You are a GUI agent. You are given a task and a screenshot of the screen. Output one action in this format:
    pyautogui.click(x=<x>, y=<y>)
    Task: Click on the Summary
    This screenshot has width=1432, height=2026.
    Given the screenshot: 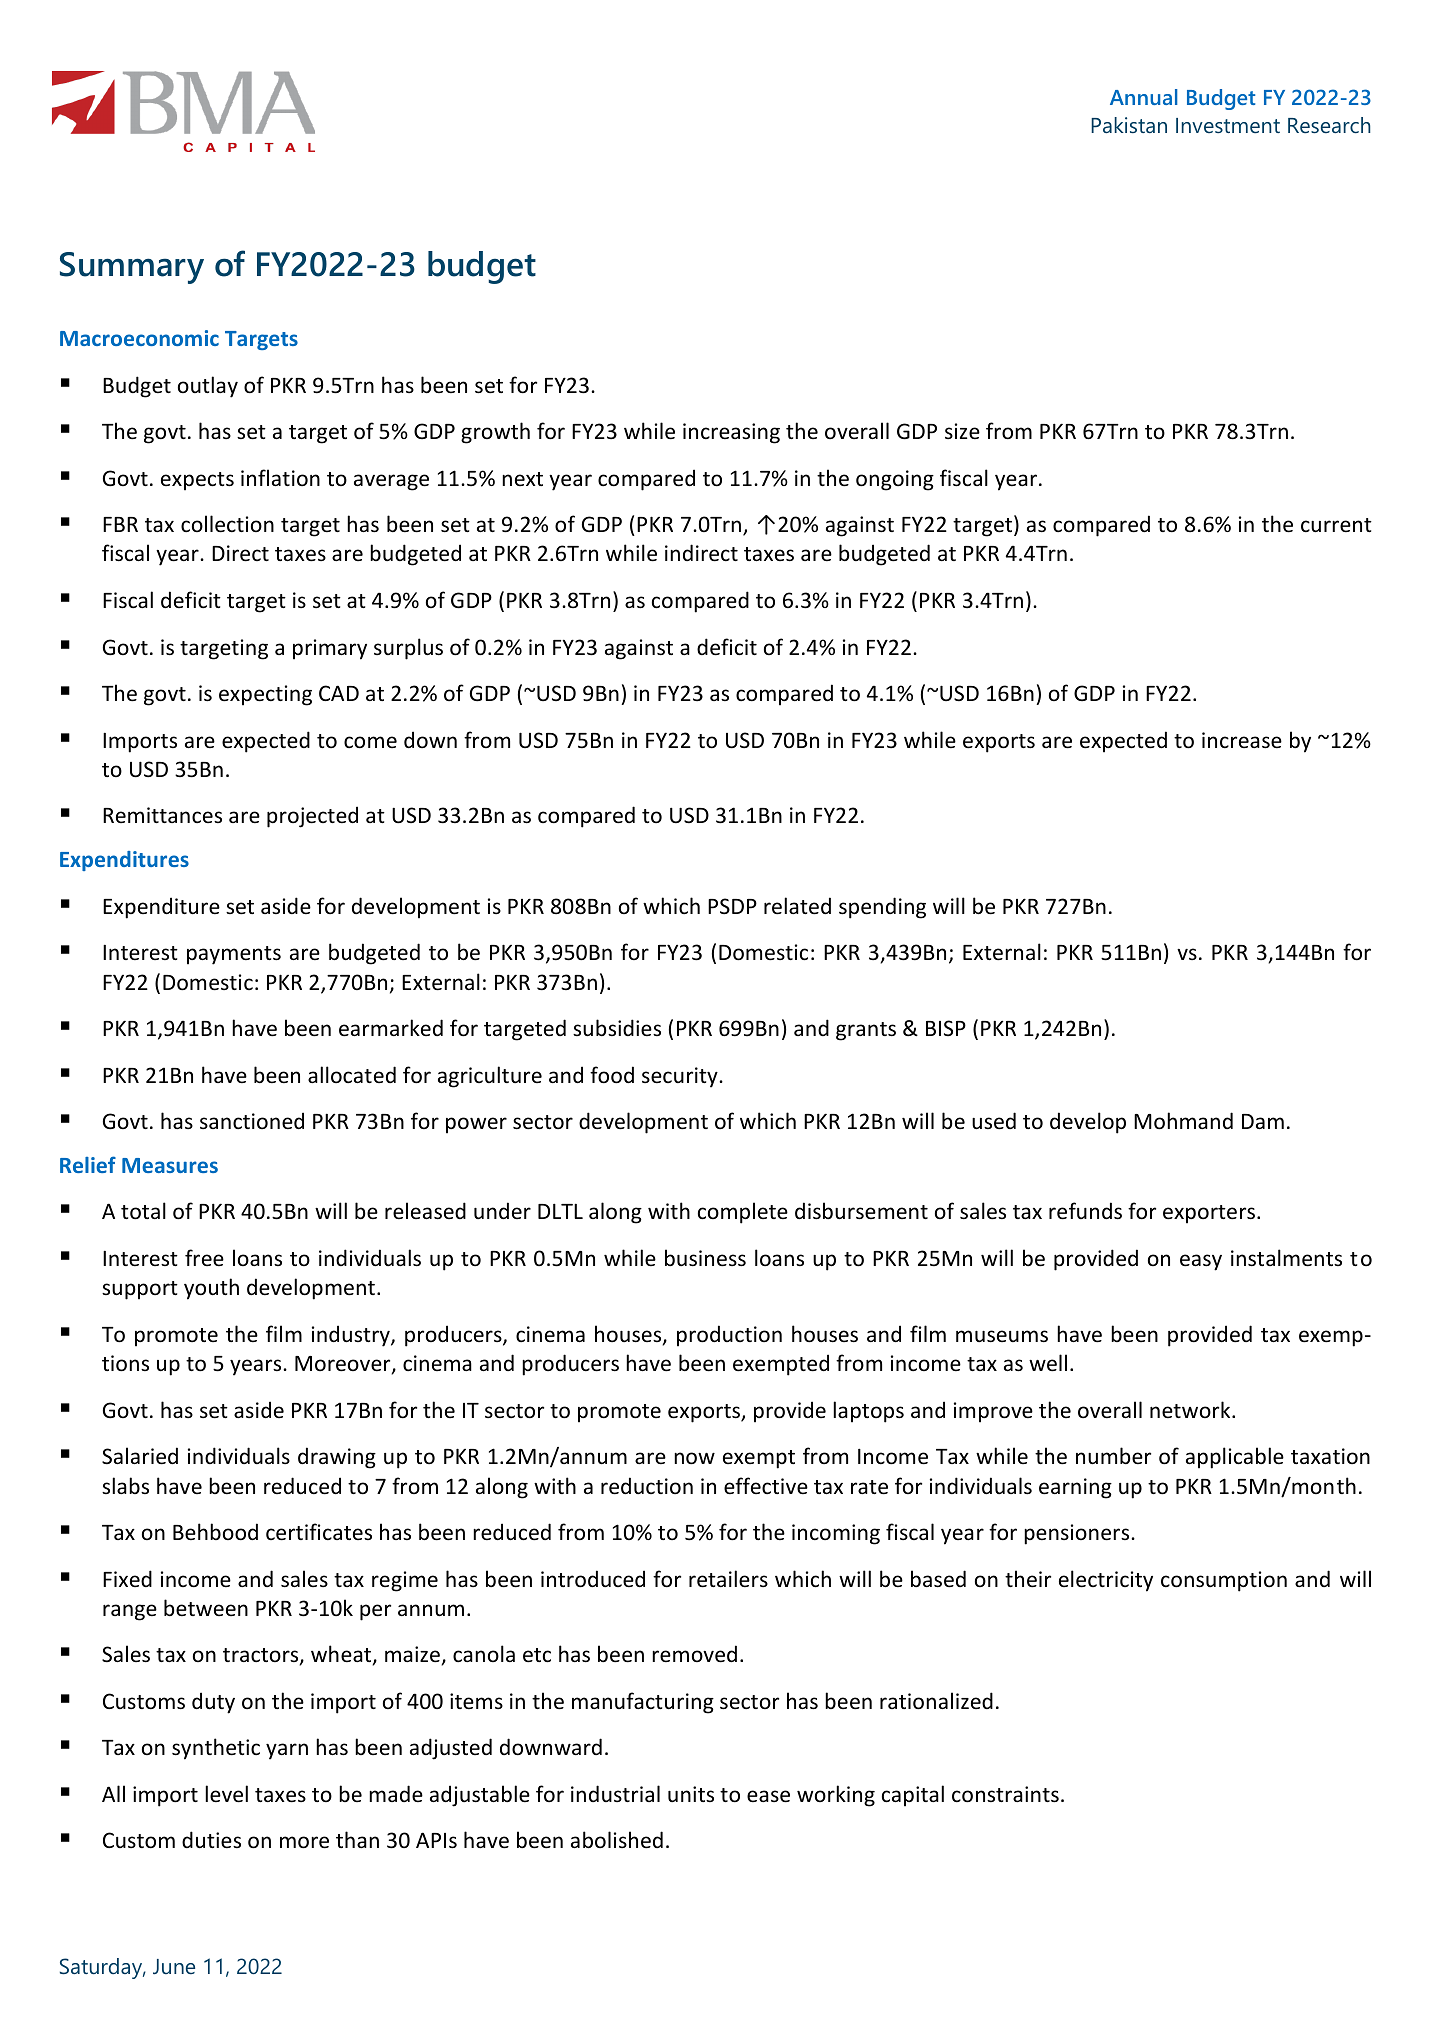 What is the action you would take?
    pyautogui.click(x=132, y=268)
